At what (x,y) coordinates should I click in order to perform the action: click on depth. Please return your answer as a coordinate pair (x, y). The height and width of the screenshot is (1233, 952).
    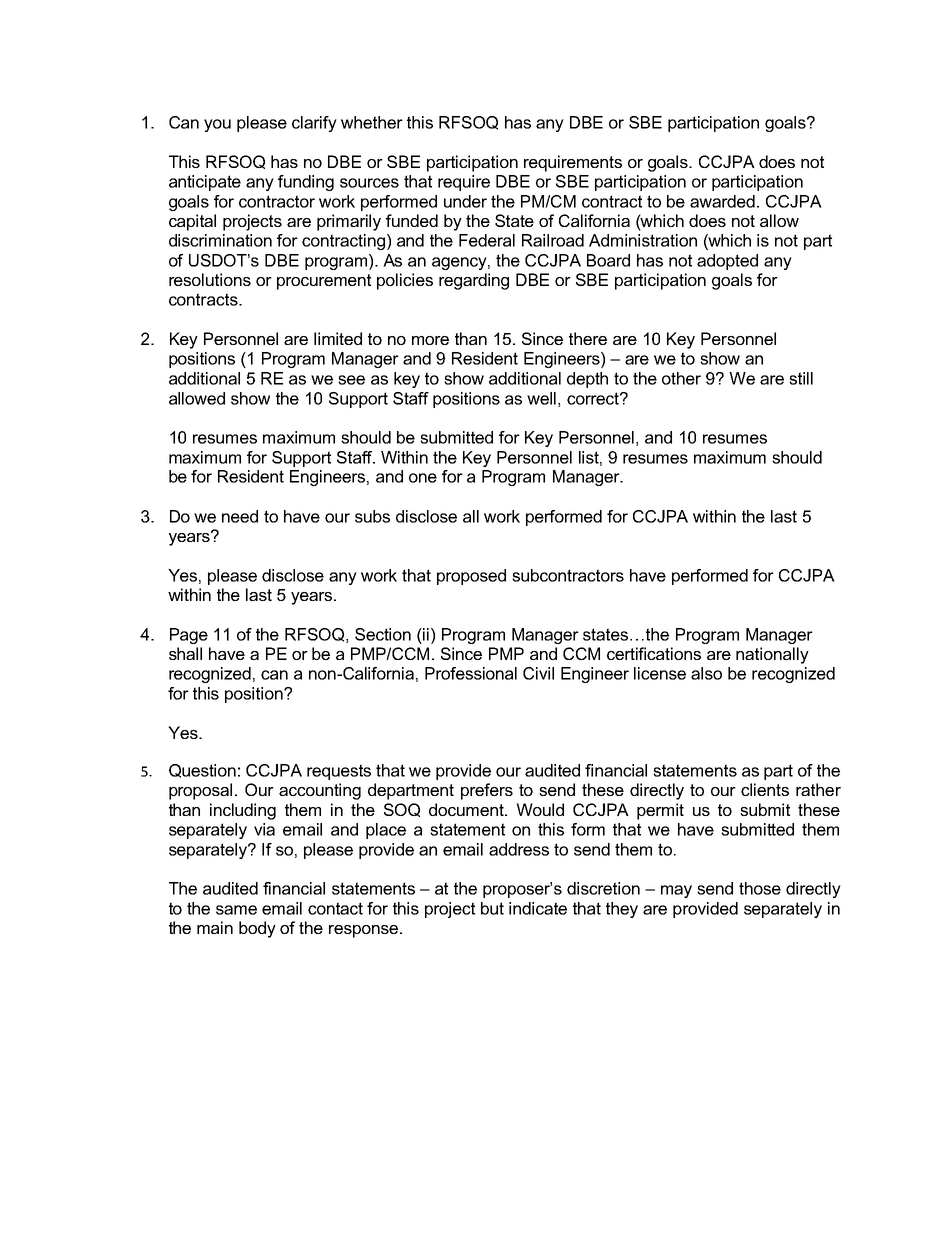
    Looking at the image, I should click on (587, 380).
